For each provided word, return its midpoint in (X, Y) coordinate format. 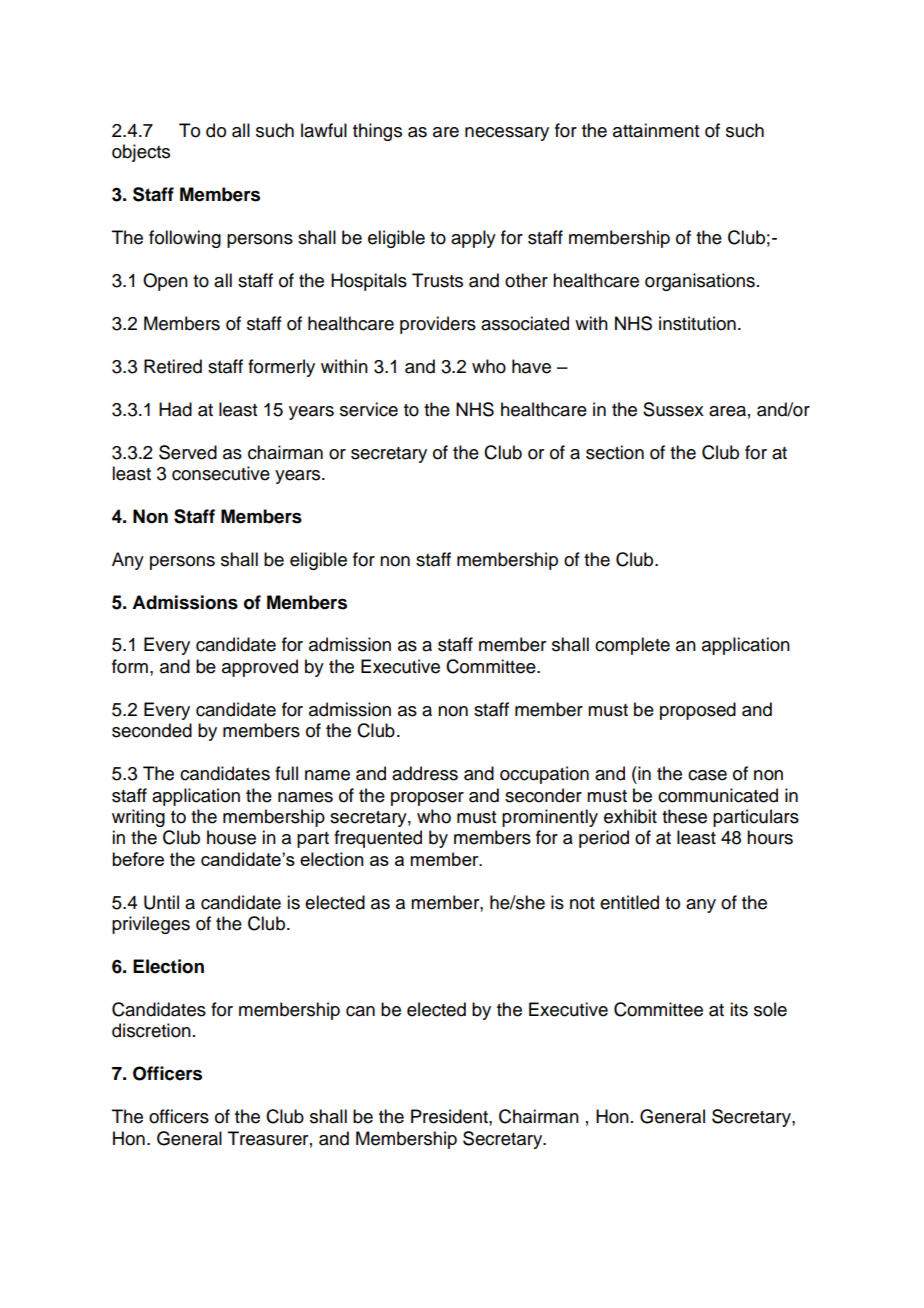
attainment (656, 130)
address (425, 773)
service (369, 409)
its (739, 1009)
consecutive (221, 473)
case (707, 775)
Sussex (673, 409)
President (450, 1116)
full (286, 773)
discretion (151, 1030)
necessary (507, 134)
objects (141, 153)
